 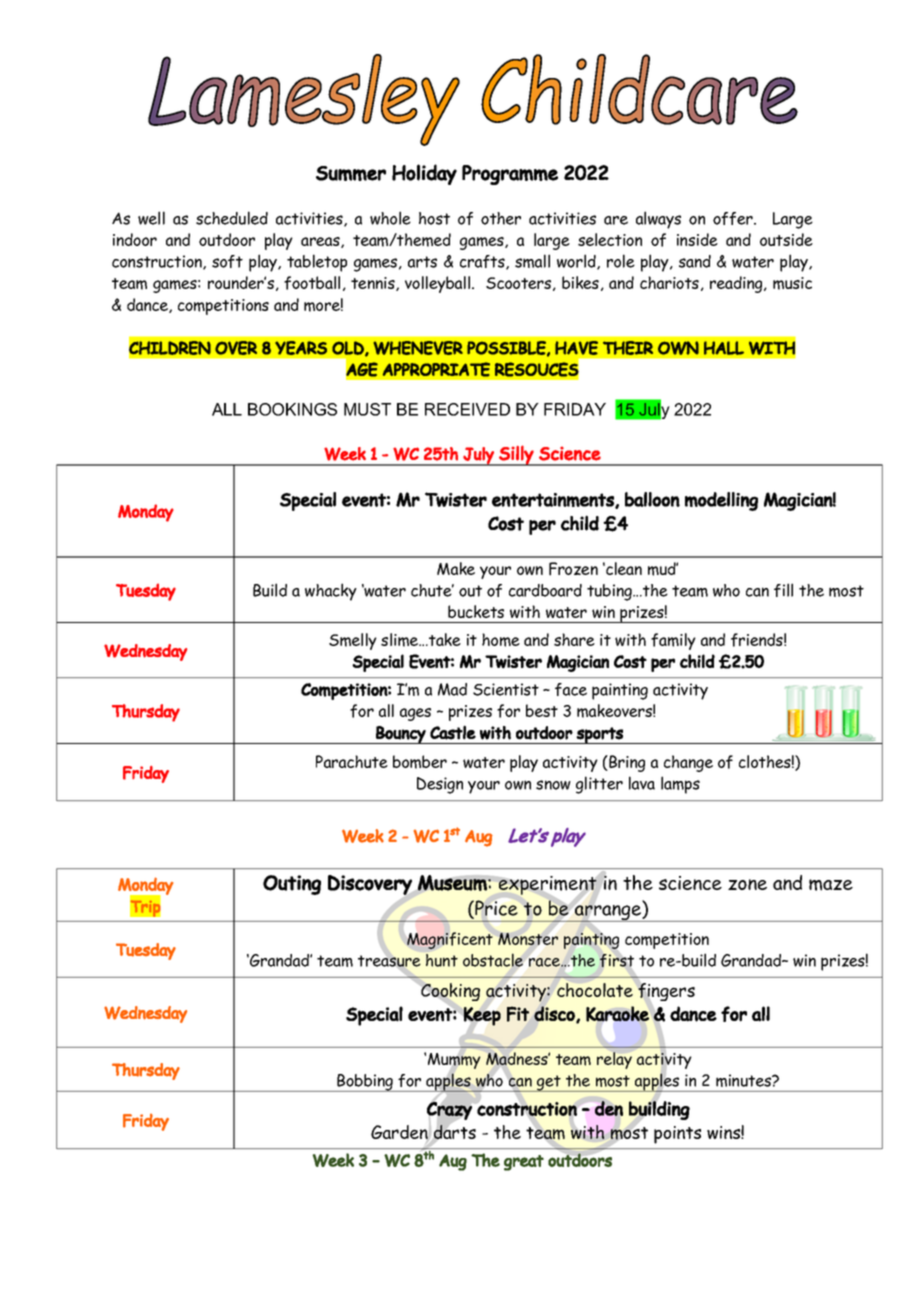 I want to click on other, so click(x=501, y=218).
